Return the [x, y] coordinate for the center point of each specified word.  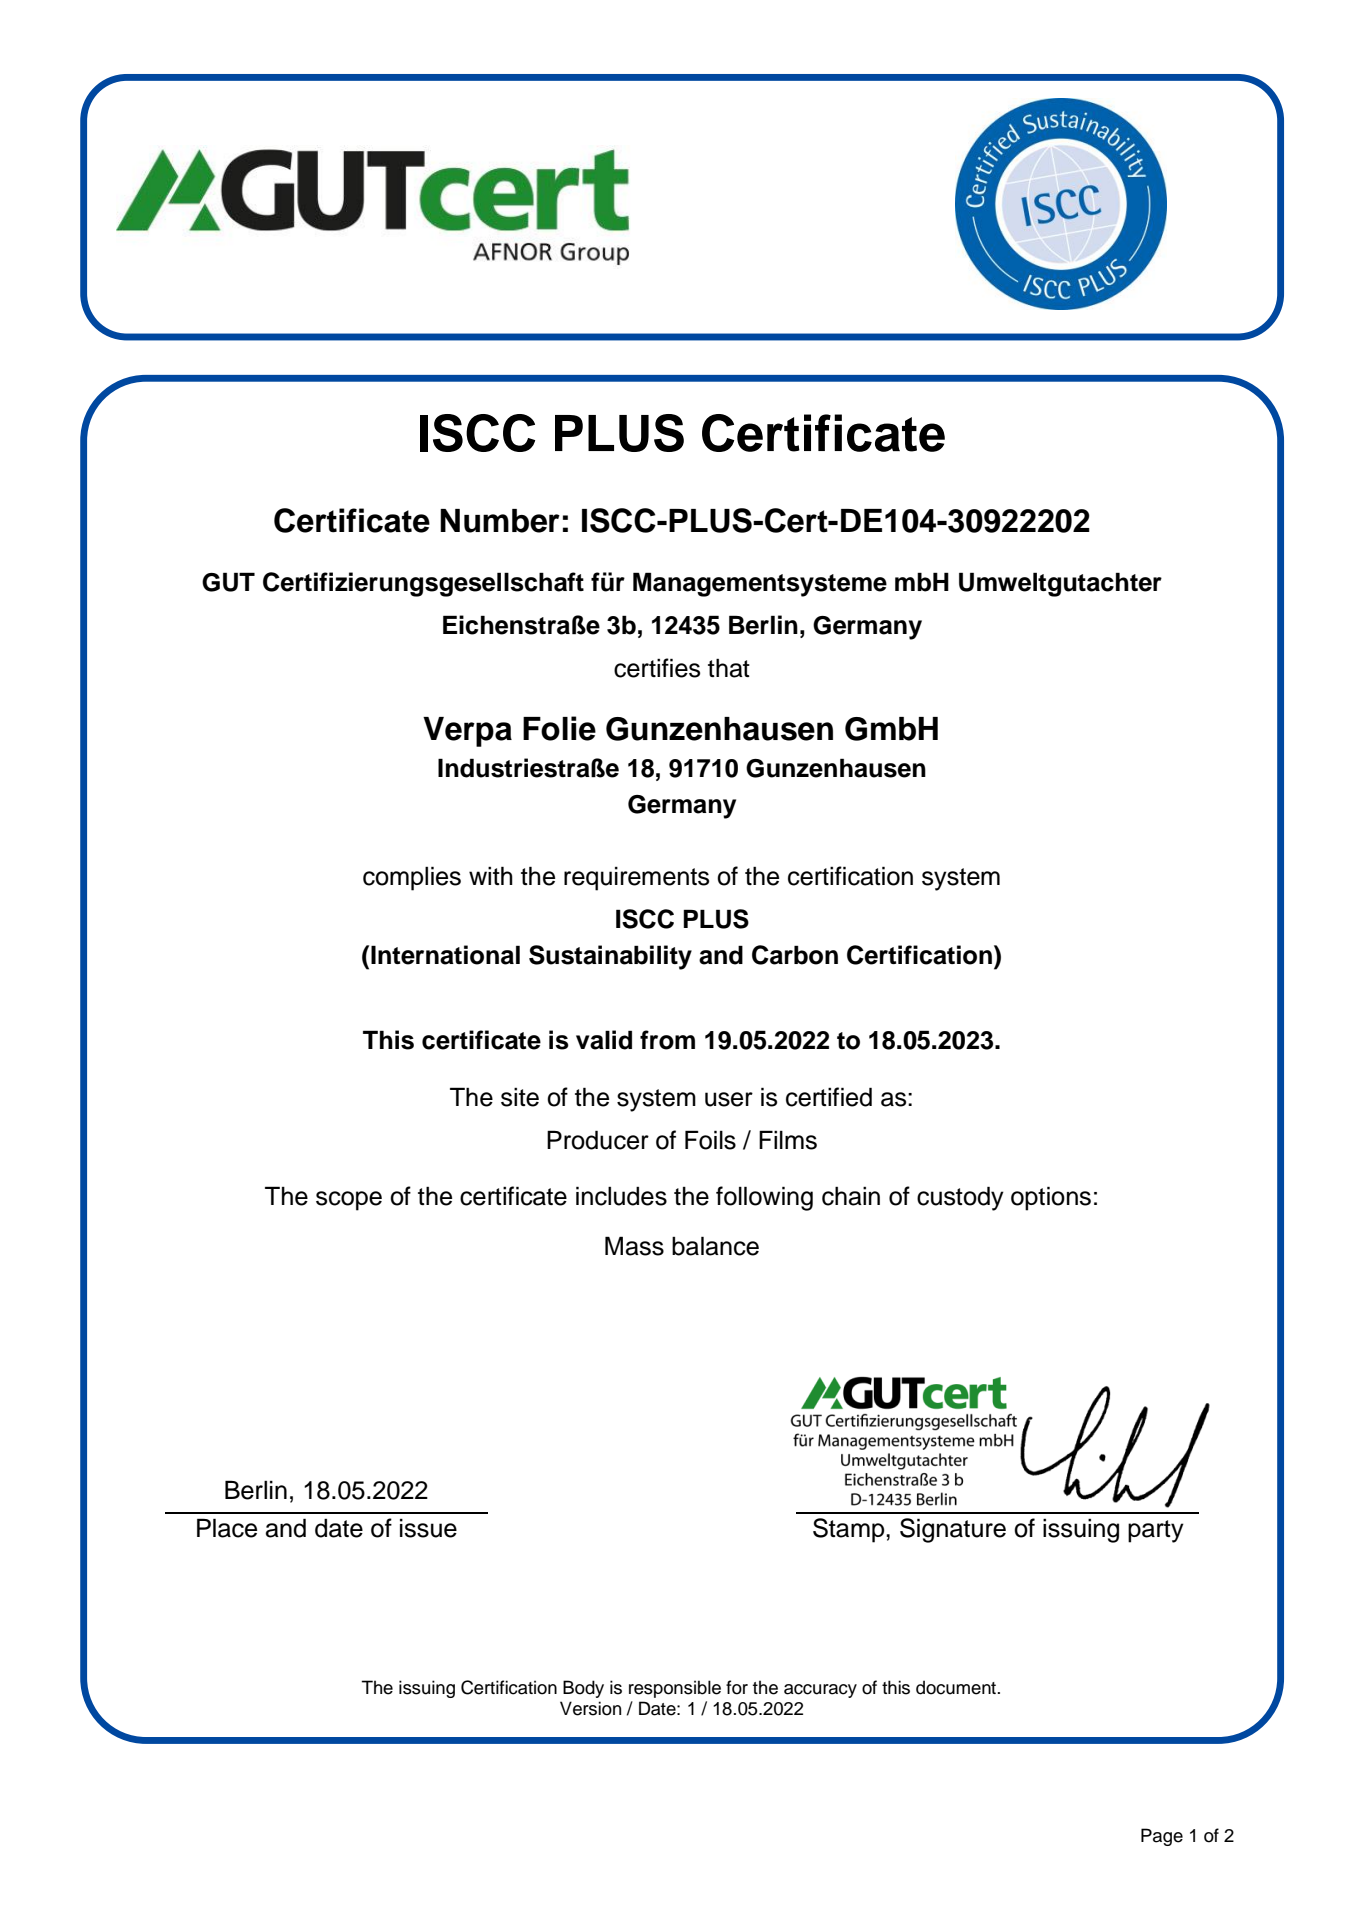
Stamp [850, 1530]
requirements [636, 879]
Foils [710, 1140]
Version [590, 1708]
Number [500, 521]
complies [412, 878]
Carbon [795, 955]
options [1051, 1198]
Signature [953, 1530]
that [729, 668]
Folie [559, 728]
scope [349, 1201]
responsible [675, 1689]
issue [428, 1528]
